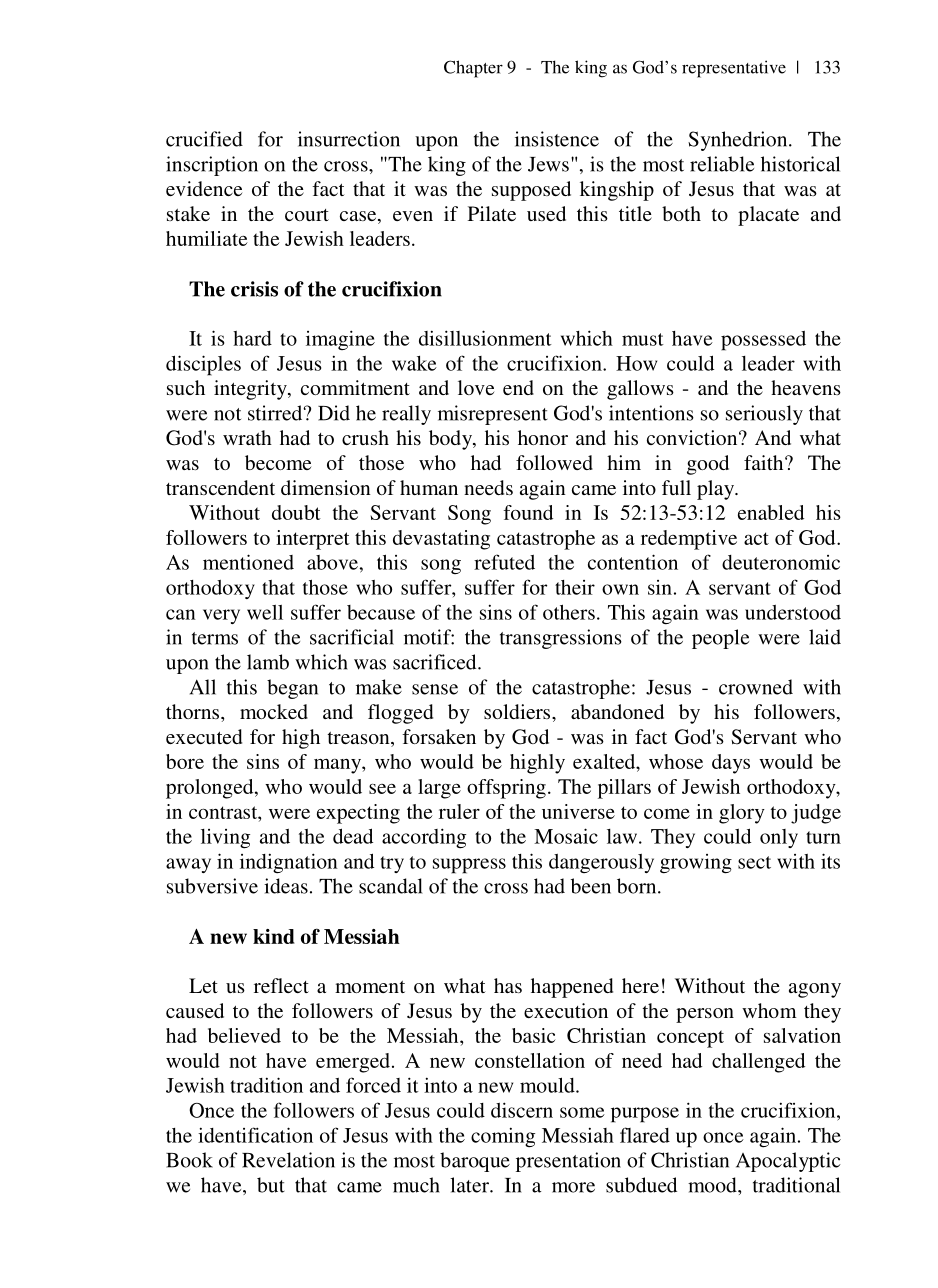  What do you see at coordinates (742, 814) in the document?
I see `glory` at bounding box center [742, 814].
